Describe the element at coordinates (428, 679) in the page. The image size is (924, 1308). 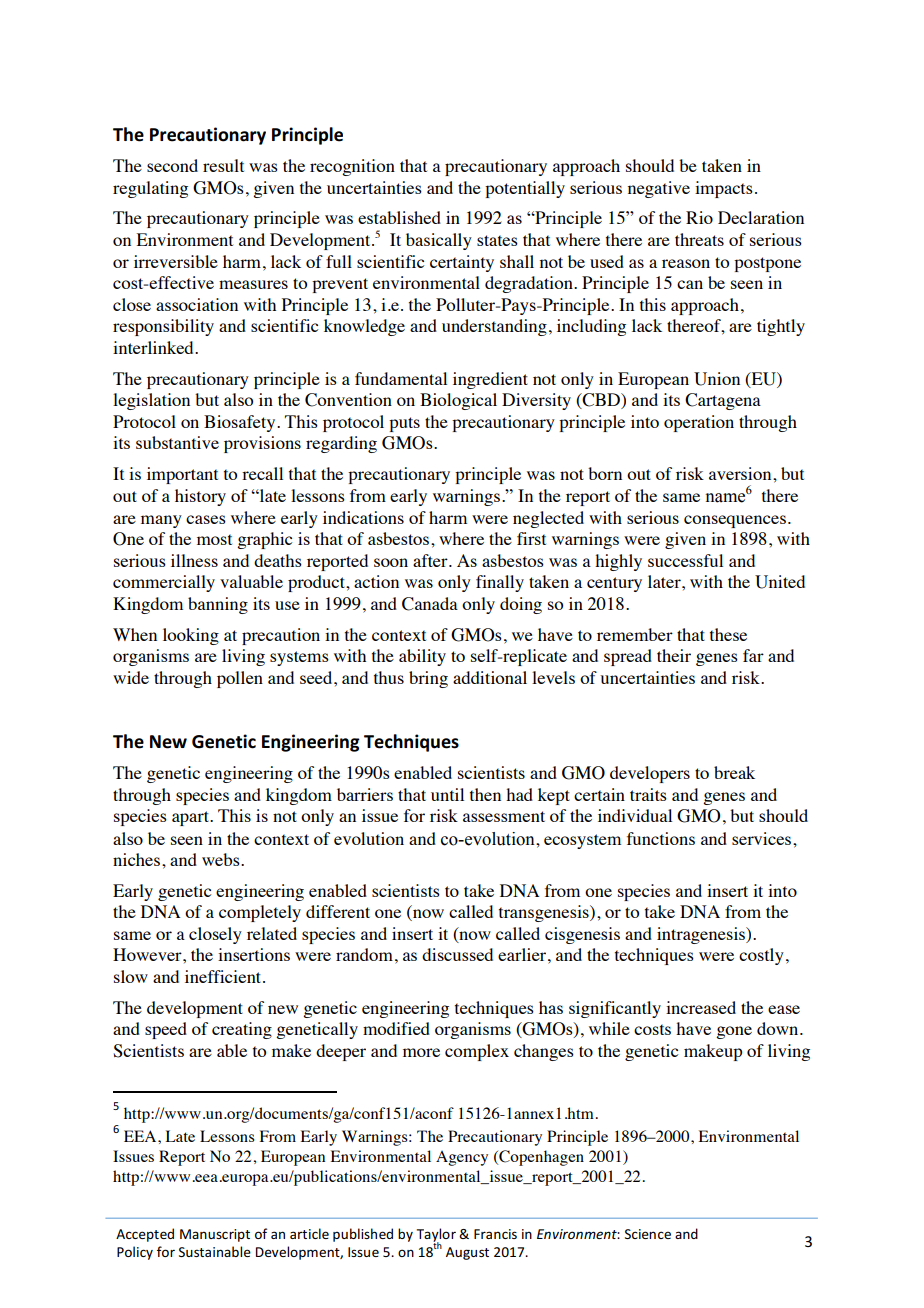
I see `bring` at that location.
